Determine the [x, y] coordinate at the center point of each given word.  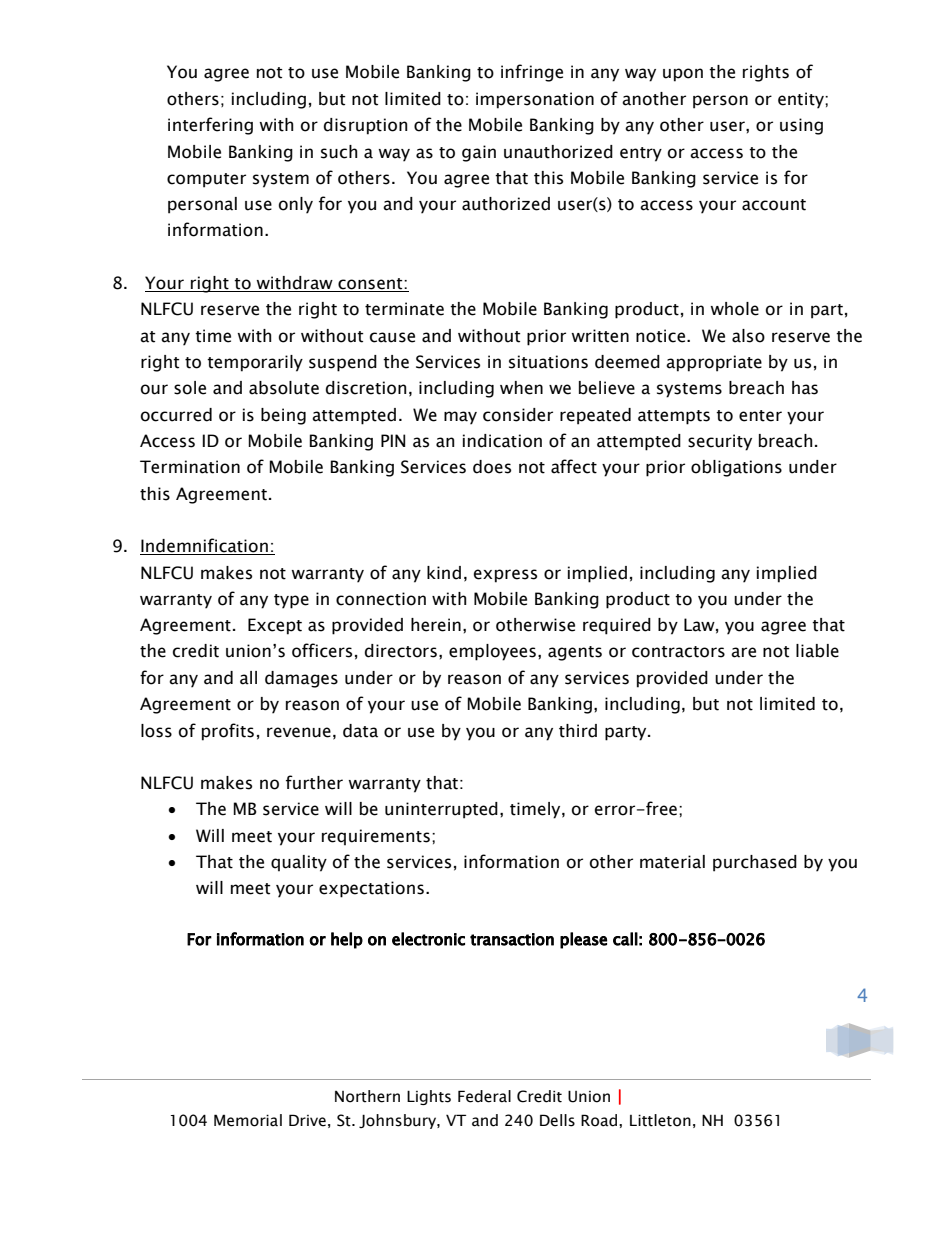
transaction [512, 939]
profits [228, 732]
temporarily [255, 363]
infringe [532, 73]
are [743, 652]
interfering [210, 126]
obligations [736, 468]
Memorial [248, 1120]
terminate [404, 309]
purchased [755, 863]
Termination [190, 467]
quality [299, 863]
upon [683, 75]
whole [734, 309]
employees [492, 652]
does [492, 467]
